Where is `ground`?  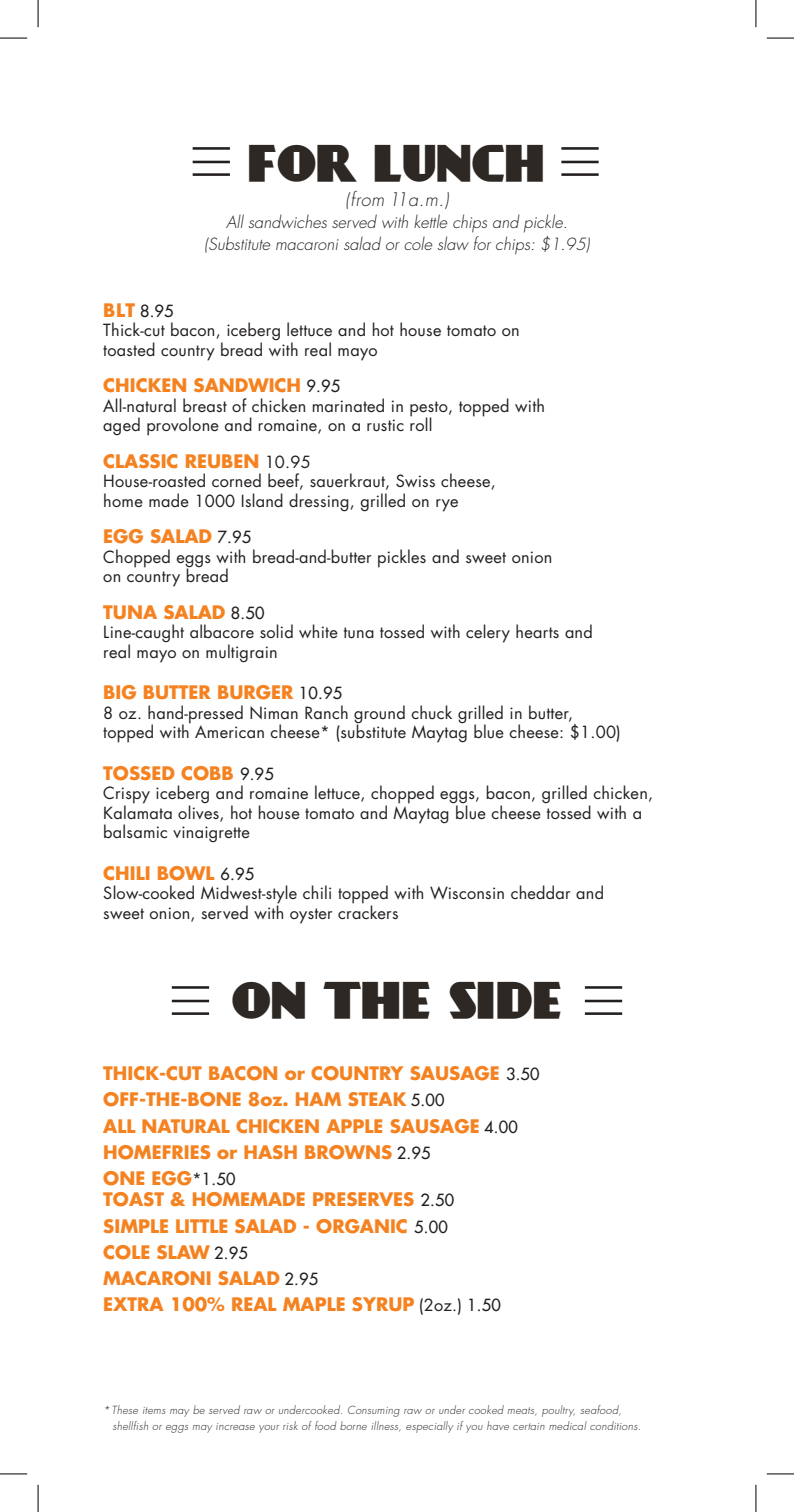
ground is located at coordinates (379, 715).
